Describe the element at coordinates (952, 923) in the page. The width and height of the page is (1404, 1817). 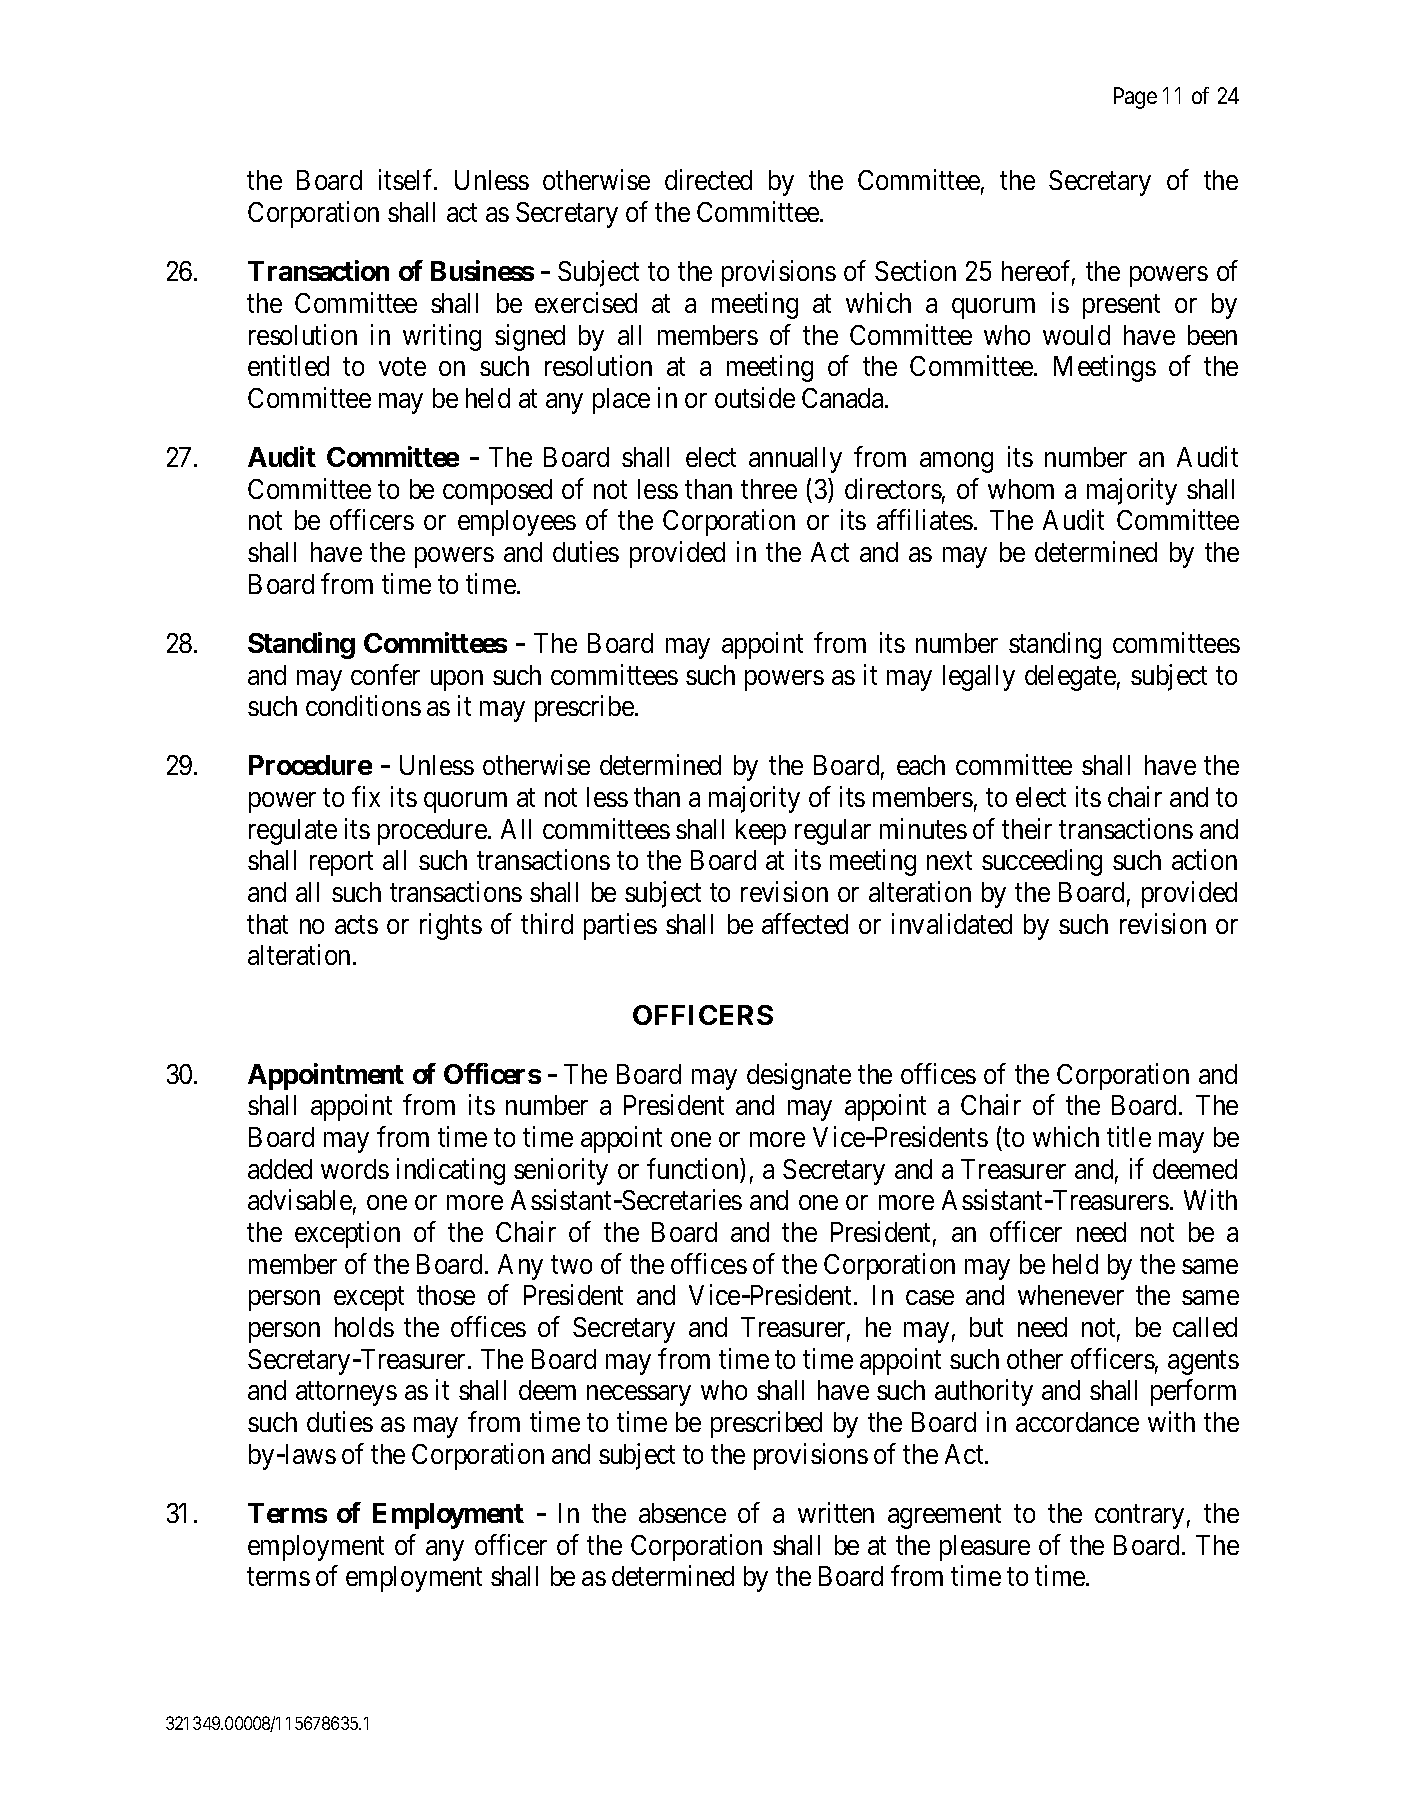
I see `invalidated` at that location.
